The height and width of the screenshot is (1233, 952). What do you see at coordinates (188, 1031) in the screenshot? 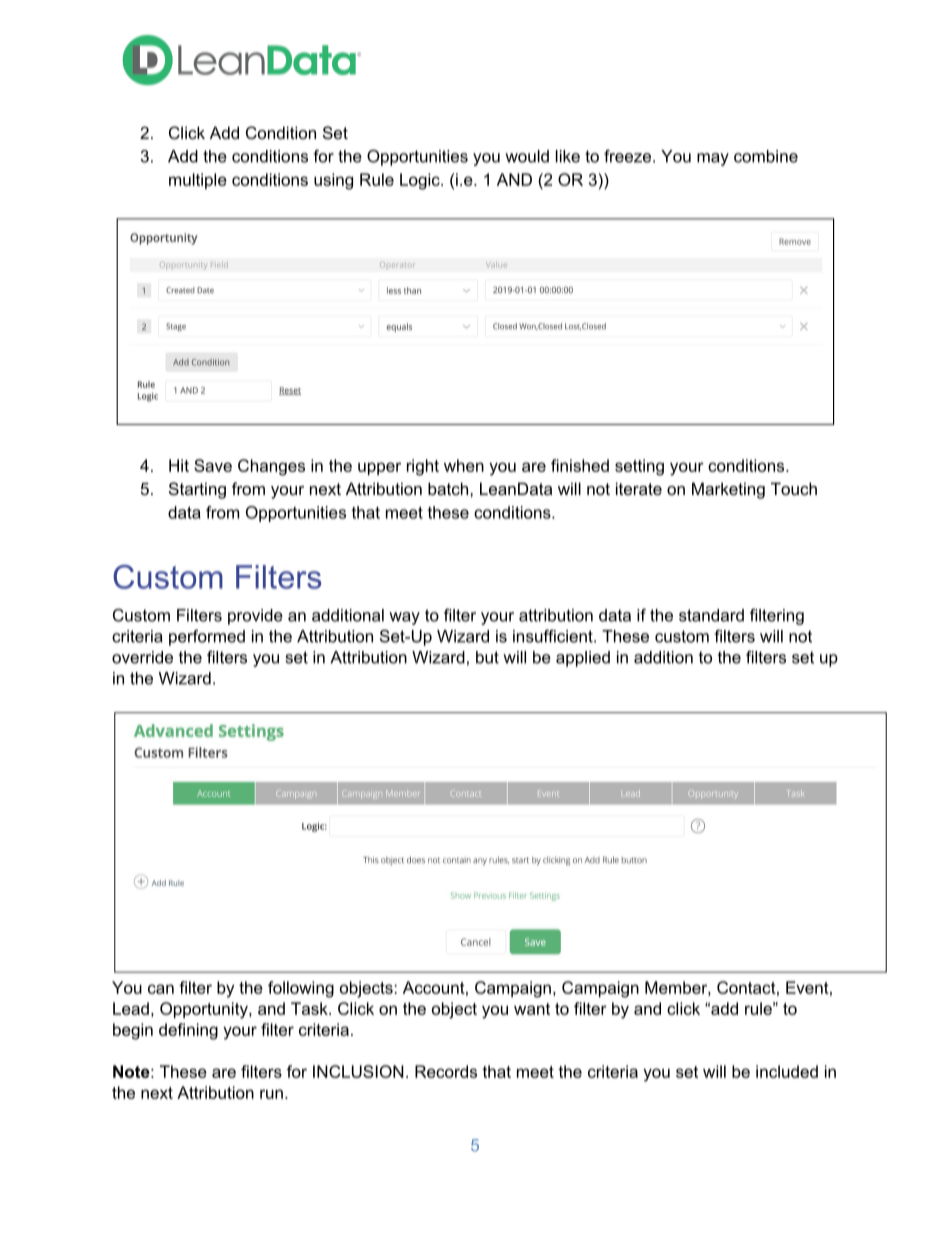
I see `defining` at bounding box center [188, 1031].
